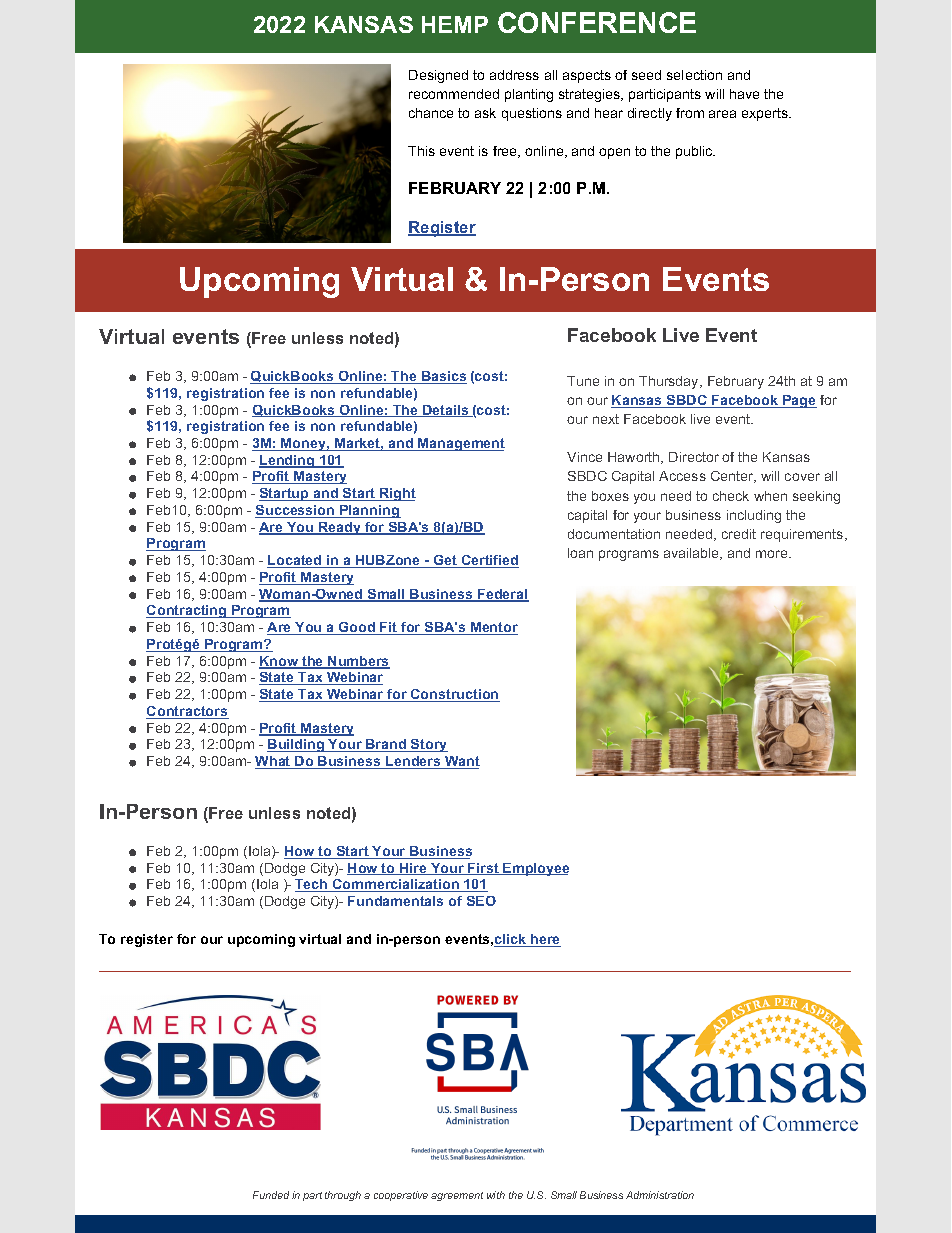 The width and height of the document is (952, 1233). I want to click on Succession, so click(296, 511).
